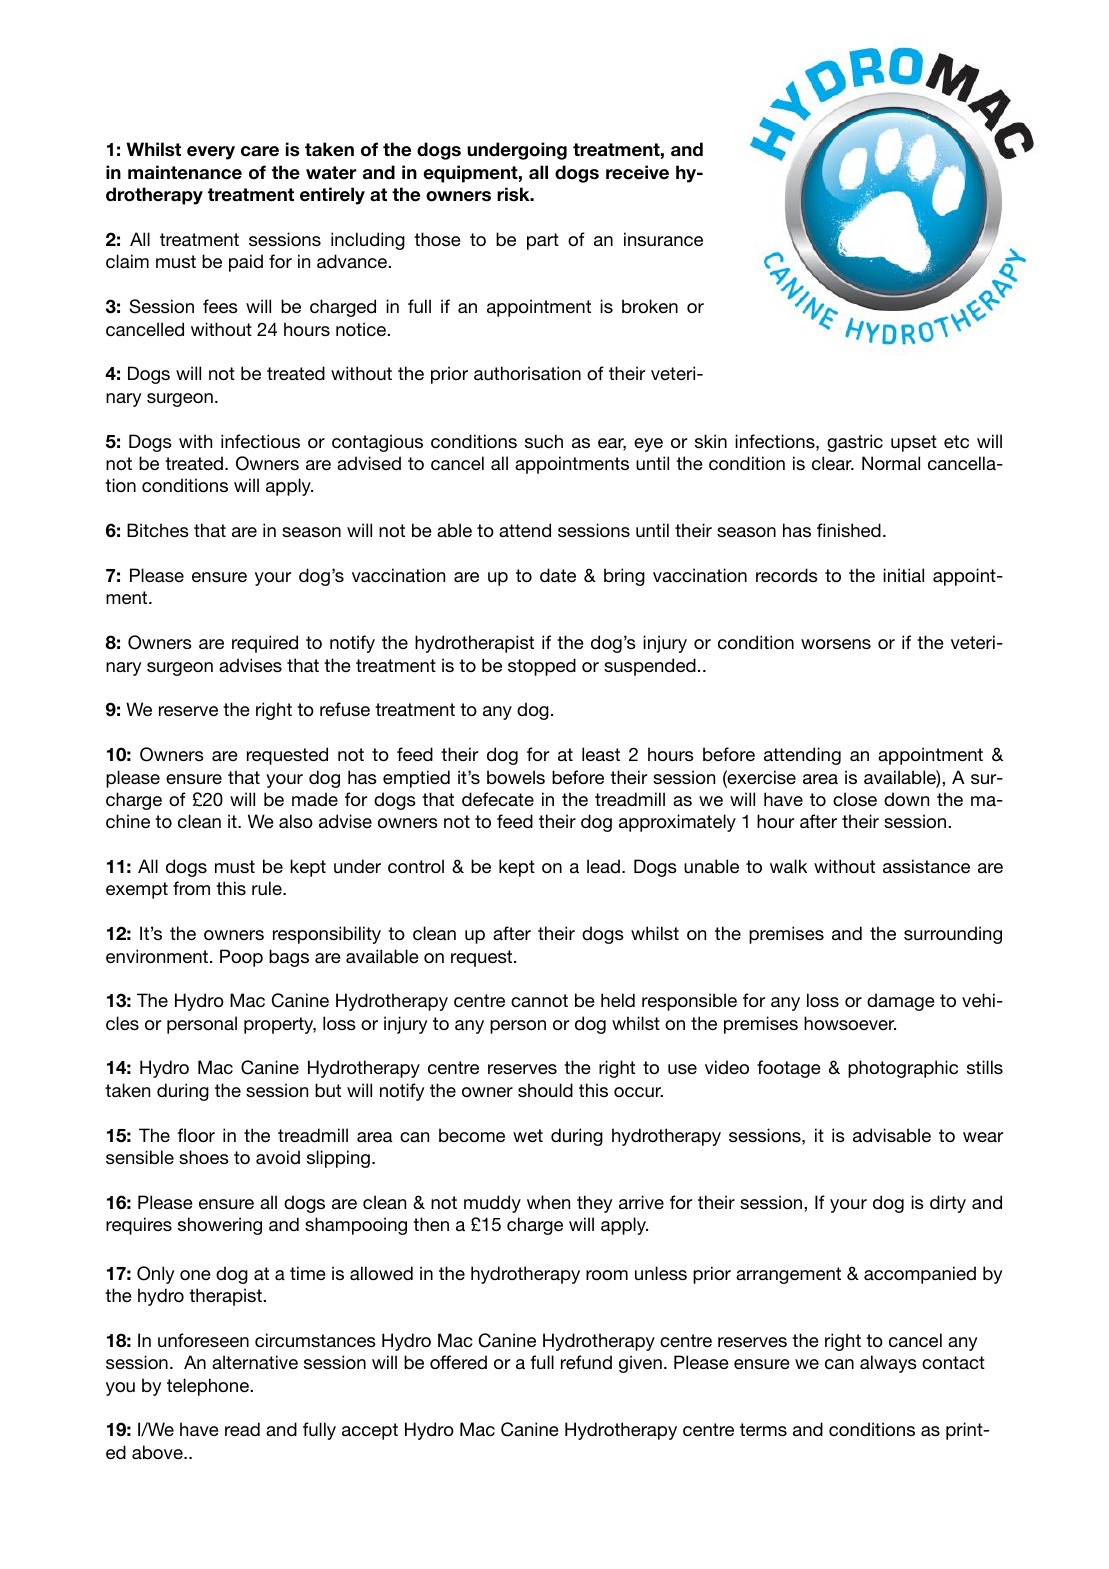 This document has width=1109, height=1569. What do you see at coordinates (296, 821) in the document?
I see `also` at bounding box center [296, 821].
